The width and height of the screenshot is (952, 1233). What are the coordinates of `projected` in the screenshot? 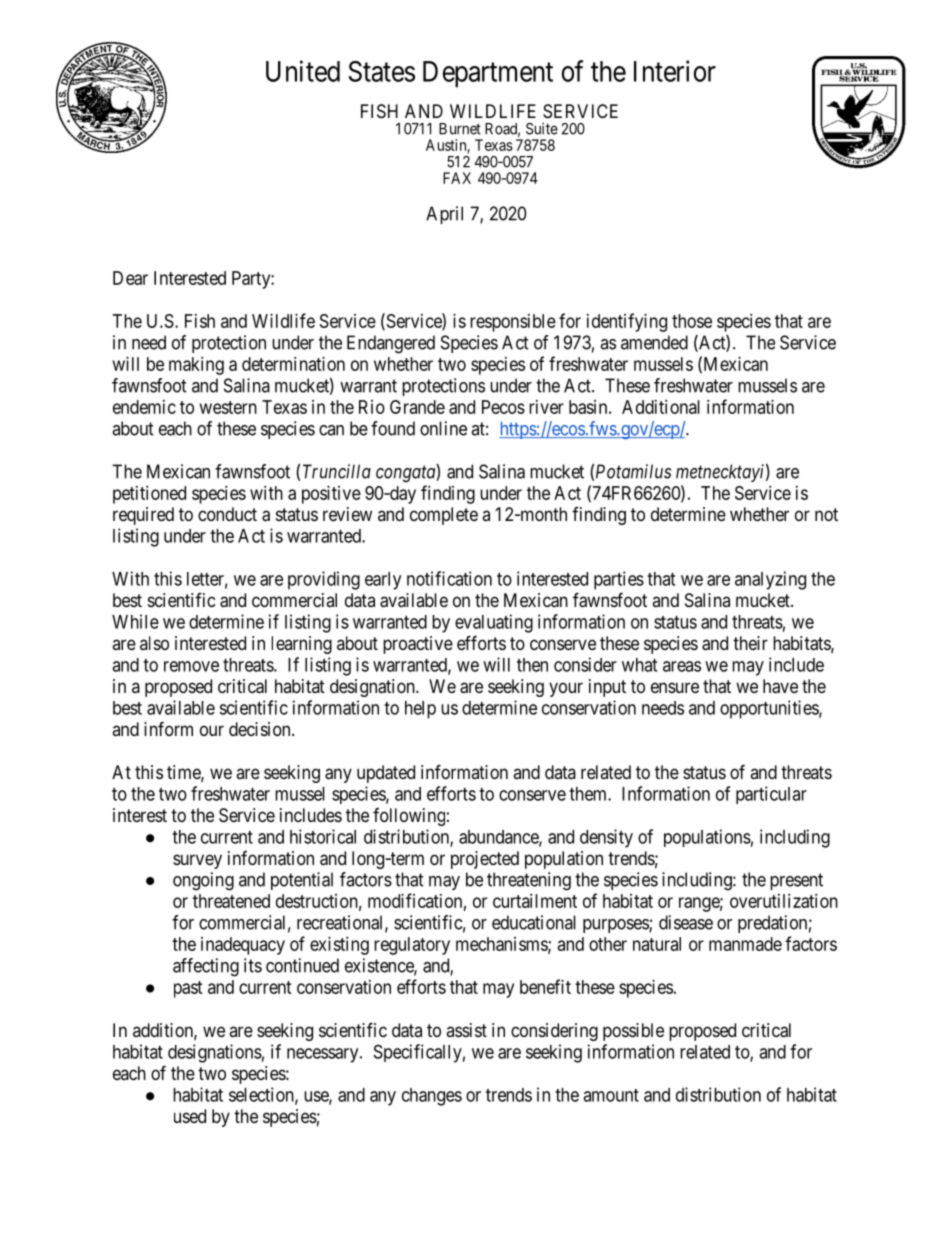 It's located at (485, 860).
